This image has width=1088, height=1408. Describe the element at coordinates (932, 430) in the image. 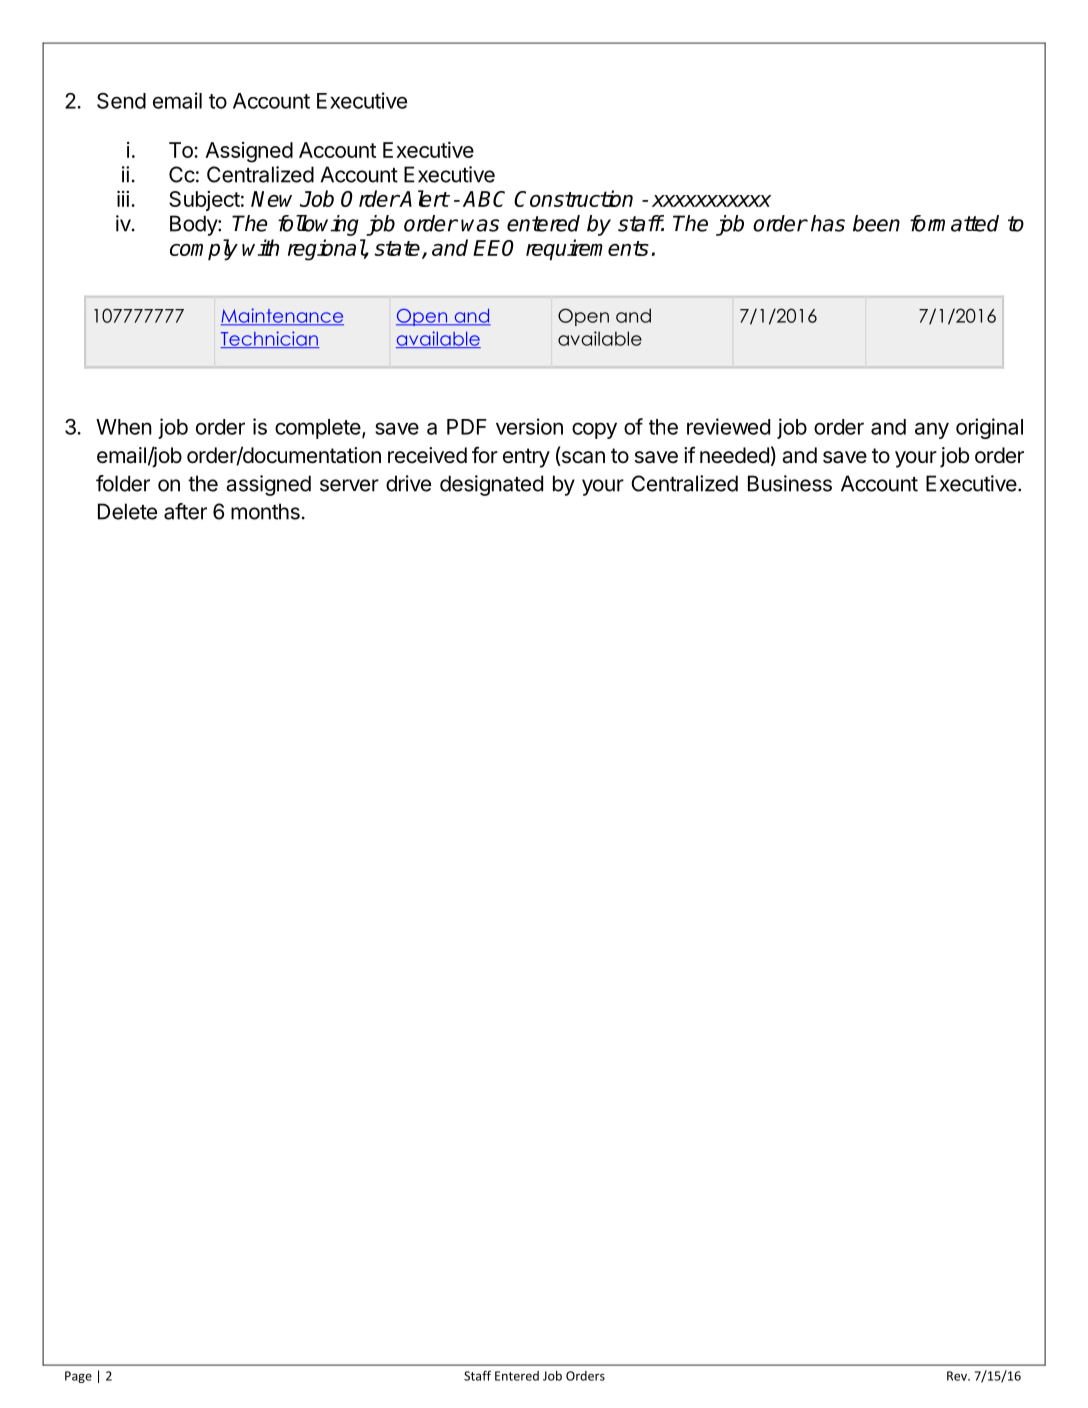

I see `any` at that location.
